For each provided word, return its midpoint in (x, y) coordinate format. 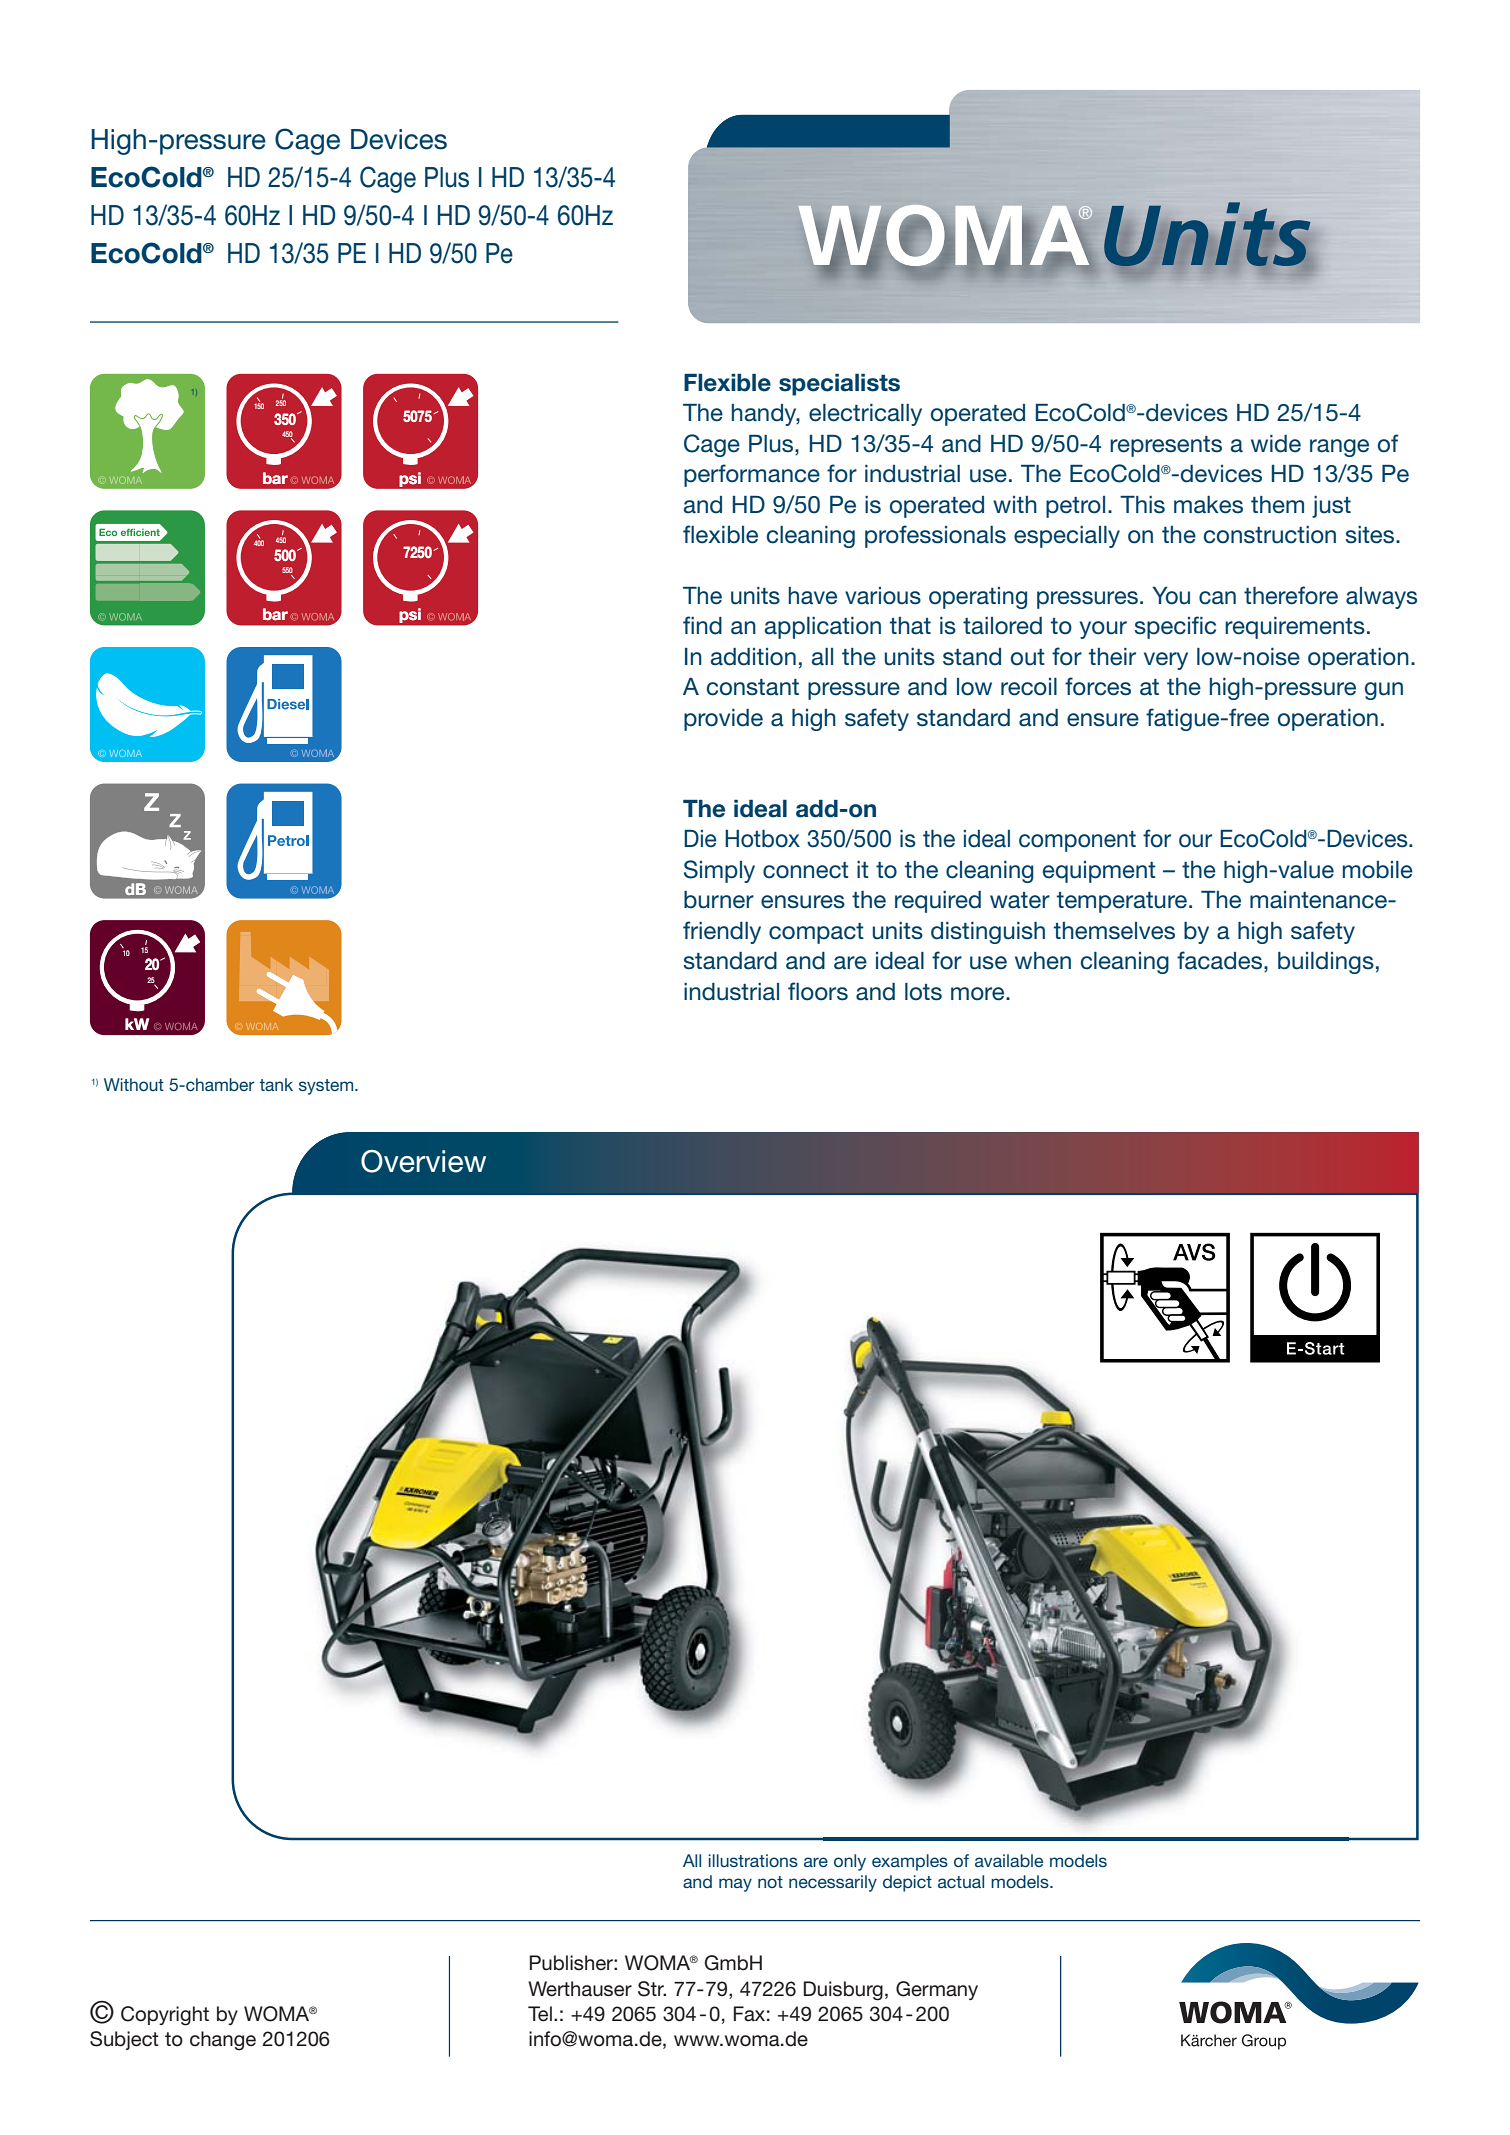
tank (276, 1084)
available (1009, 1860)
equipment (1099, 872)
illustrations (753, 1860)
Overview (423, 1161)
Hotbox (762, 839)
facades (1219, 960)
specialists (839, 385)
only (850, 1862)
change (223, 2041)
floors (818, 991)
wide (1276, 444)
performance (752, 475)
